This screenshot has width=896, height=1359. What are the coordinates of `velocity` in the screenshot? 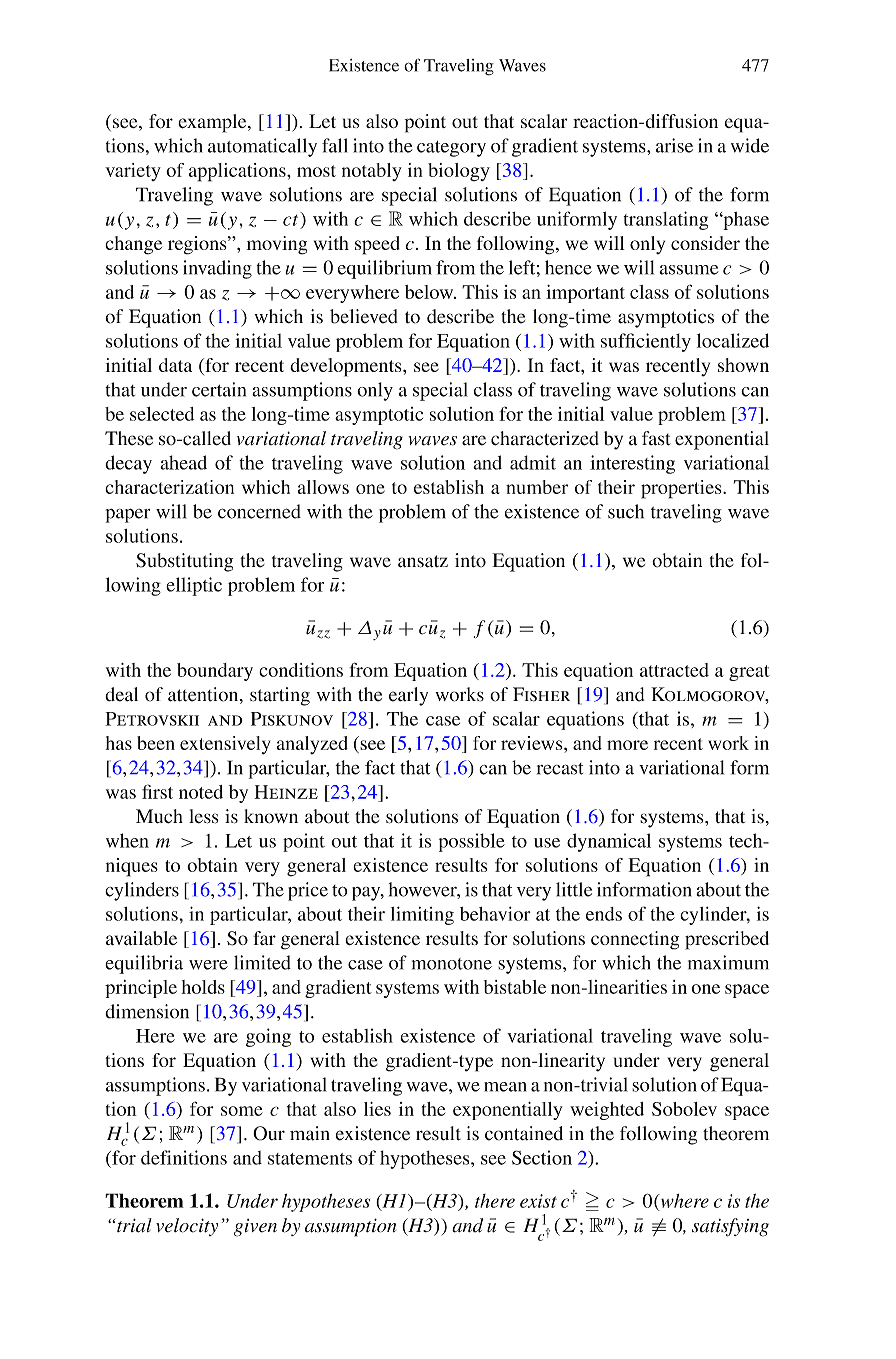 It's located at (187, 1227).
